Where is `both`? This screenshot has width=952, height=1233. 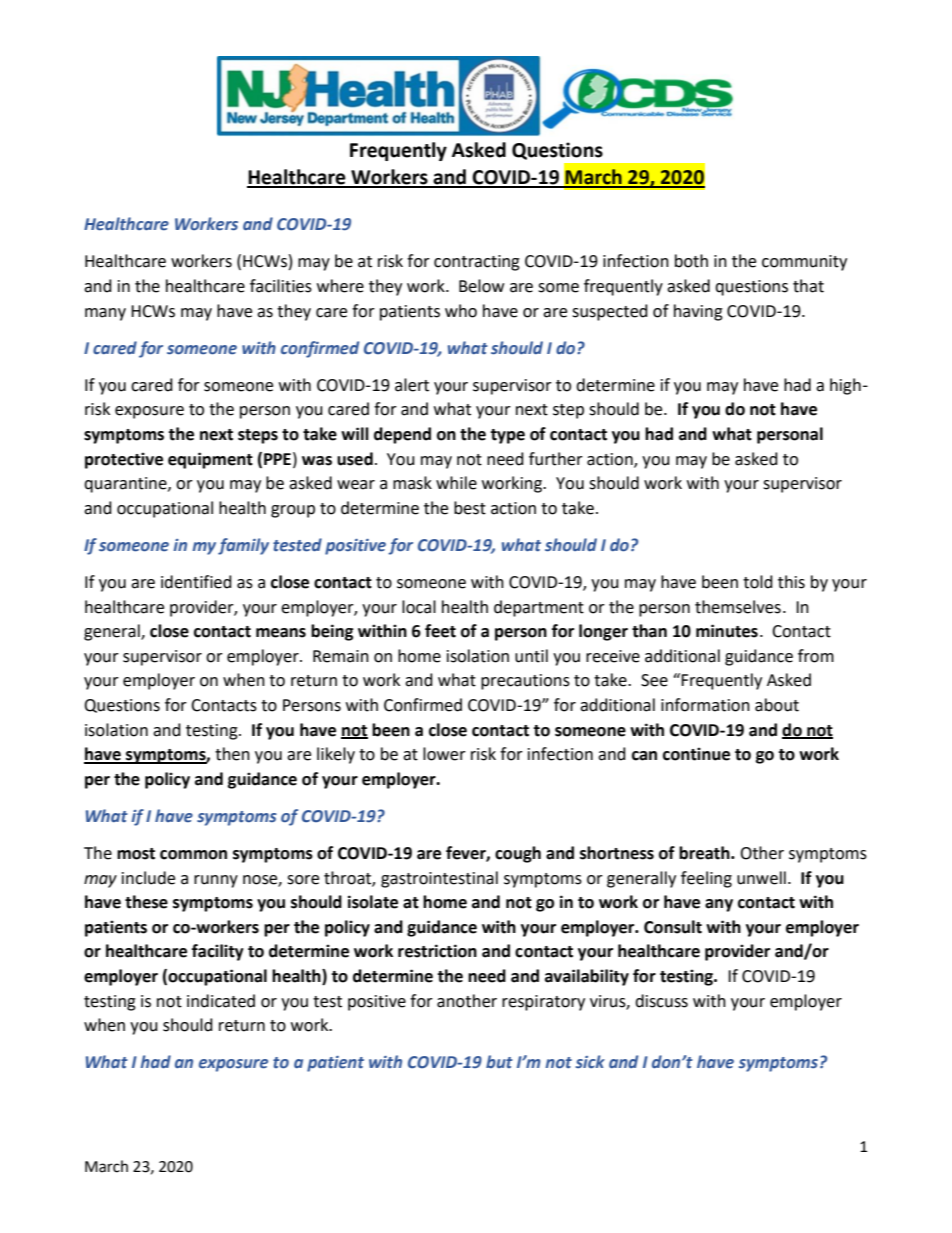
both is located at coordinates (691, 261).
